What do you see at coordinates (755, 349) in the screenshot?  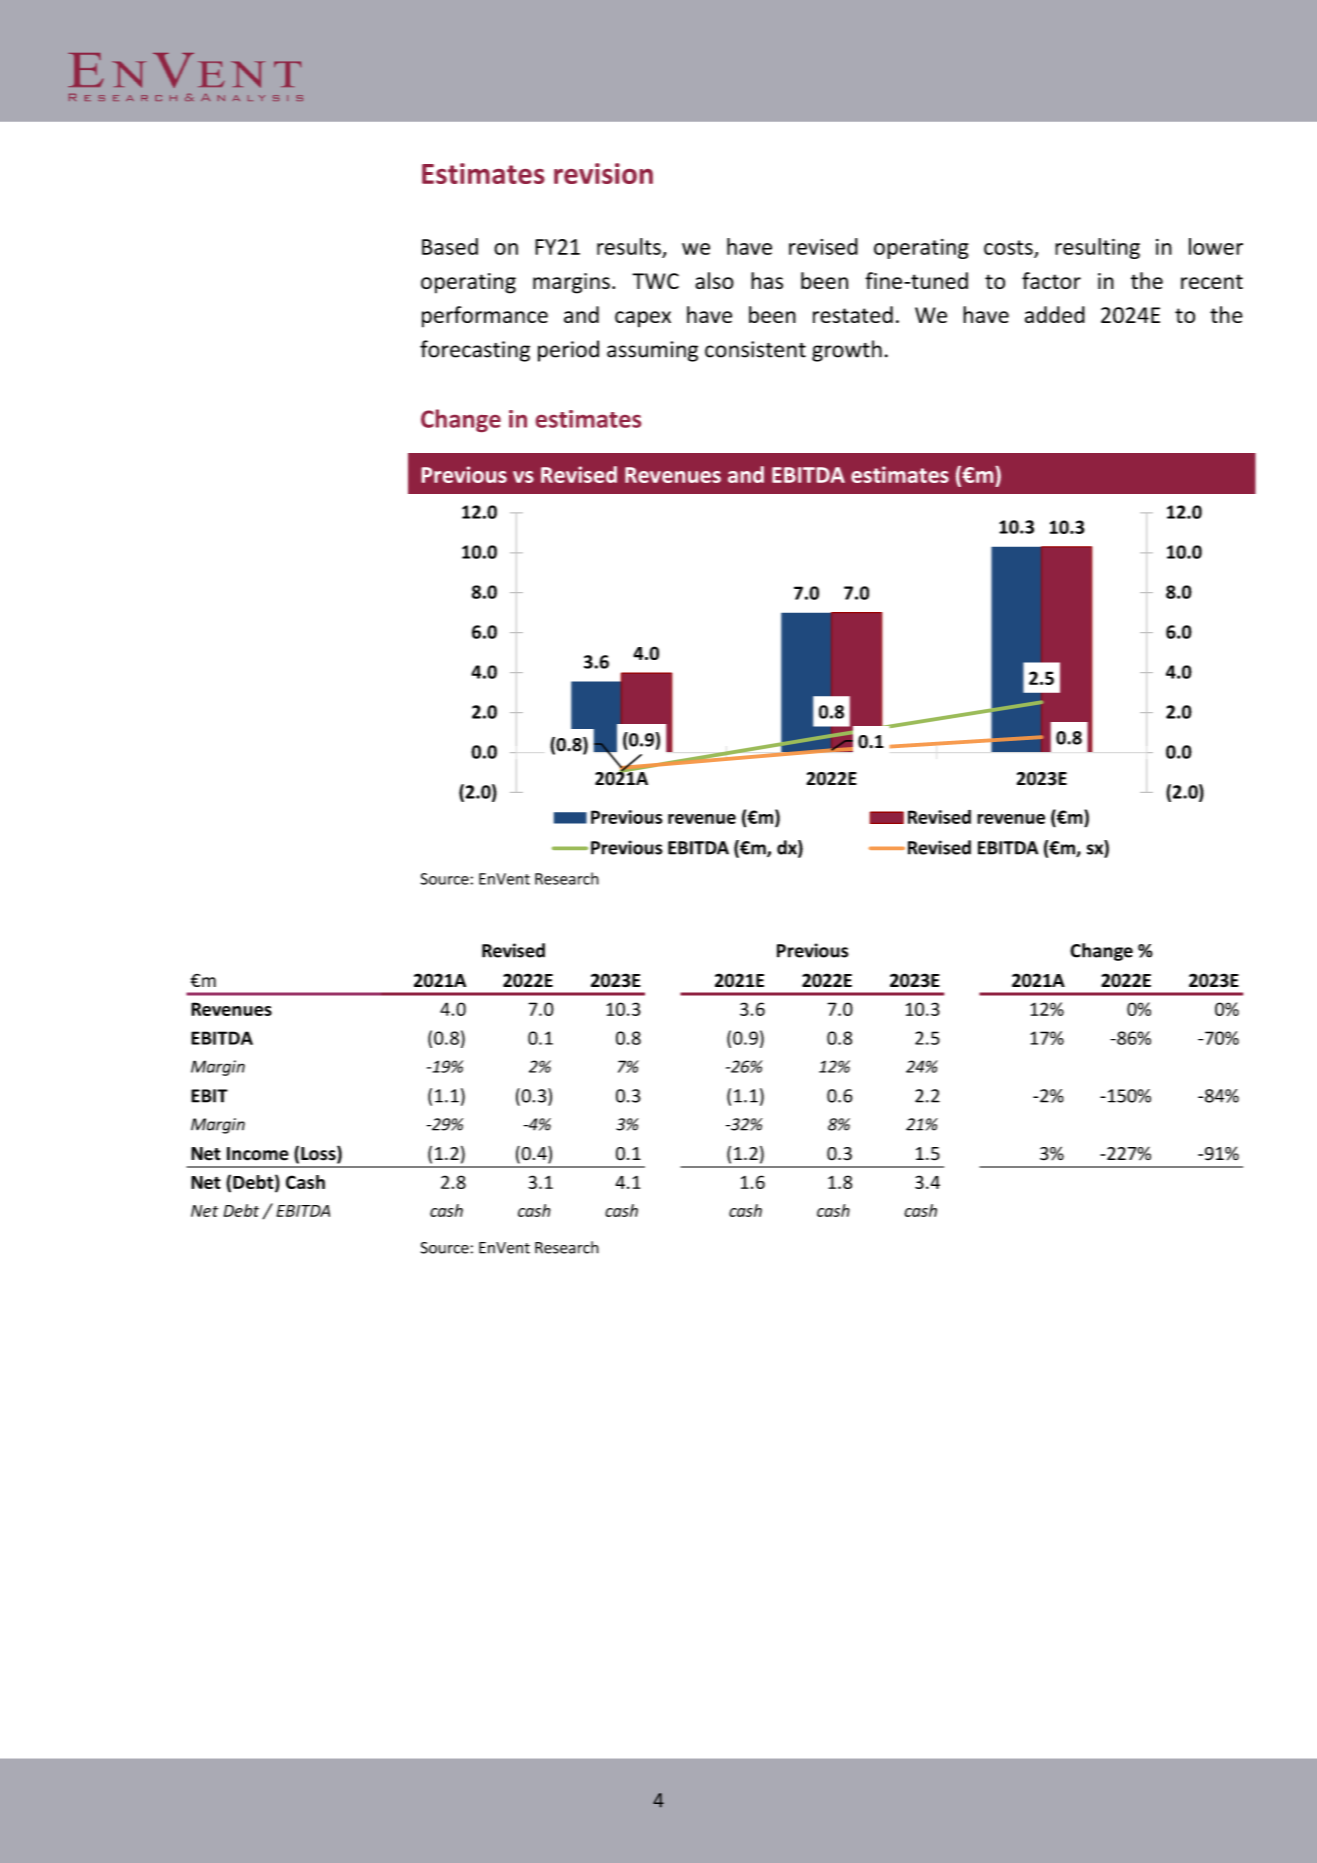 I see `consistent` at bounding box center [755, 349].
